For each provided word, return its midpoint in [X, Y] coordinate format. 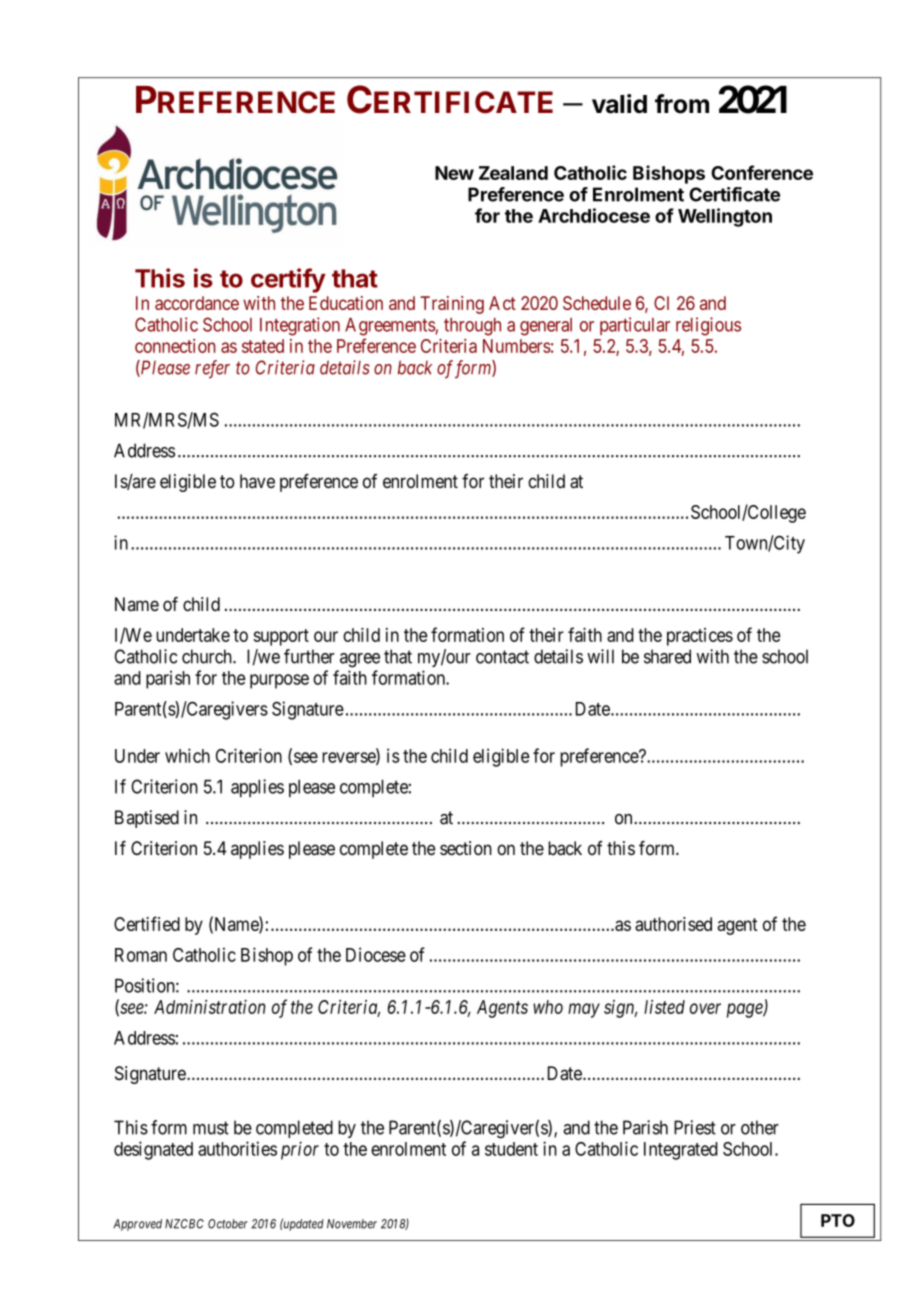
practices [700, 637]
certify [288, 280]
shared [667, 656]
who [548, 1007]
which [187, 755]
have [257, 481]
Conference [762, 172]
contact [502, 657]
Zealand [513, 173]
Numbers [517, 346]
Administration [210, 1007]
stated [263, 346]
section [466, 848]
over [705, 1008]
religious [708, 326]
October [228, 1224]
